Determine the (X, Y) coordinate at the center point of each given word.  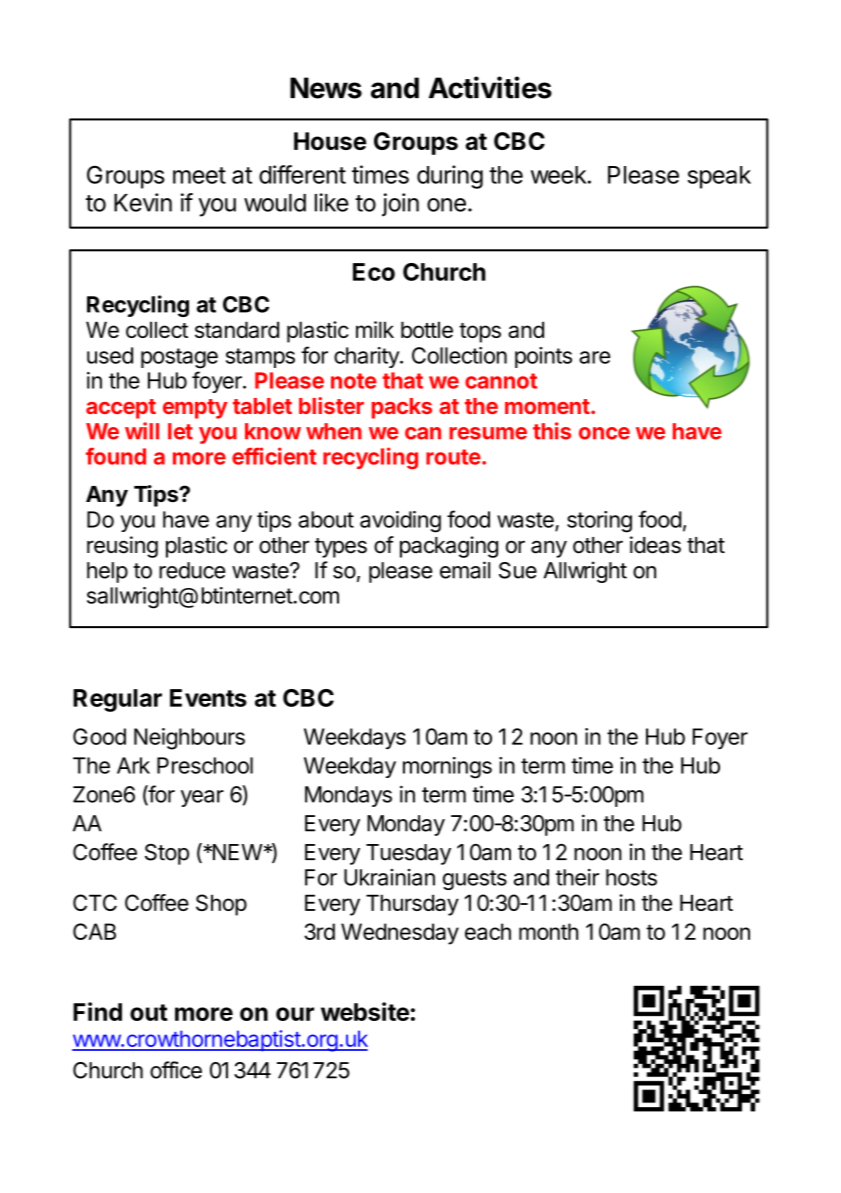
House (330, 141)
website (365, 1011)
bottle (427, 329)
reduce (192, 570)
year (202, 798)
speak (719, 177)
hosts (631, 877)
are (594, 357)
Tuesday (408, 854)
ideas (655, 545)
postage (179, 358)
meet (199, 175)
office (176, 1070)
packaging (449, 547)
